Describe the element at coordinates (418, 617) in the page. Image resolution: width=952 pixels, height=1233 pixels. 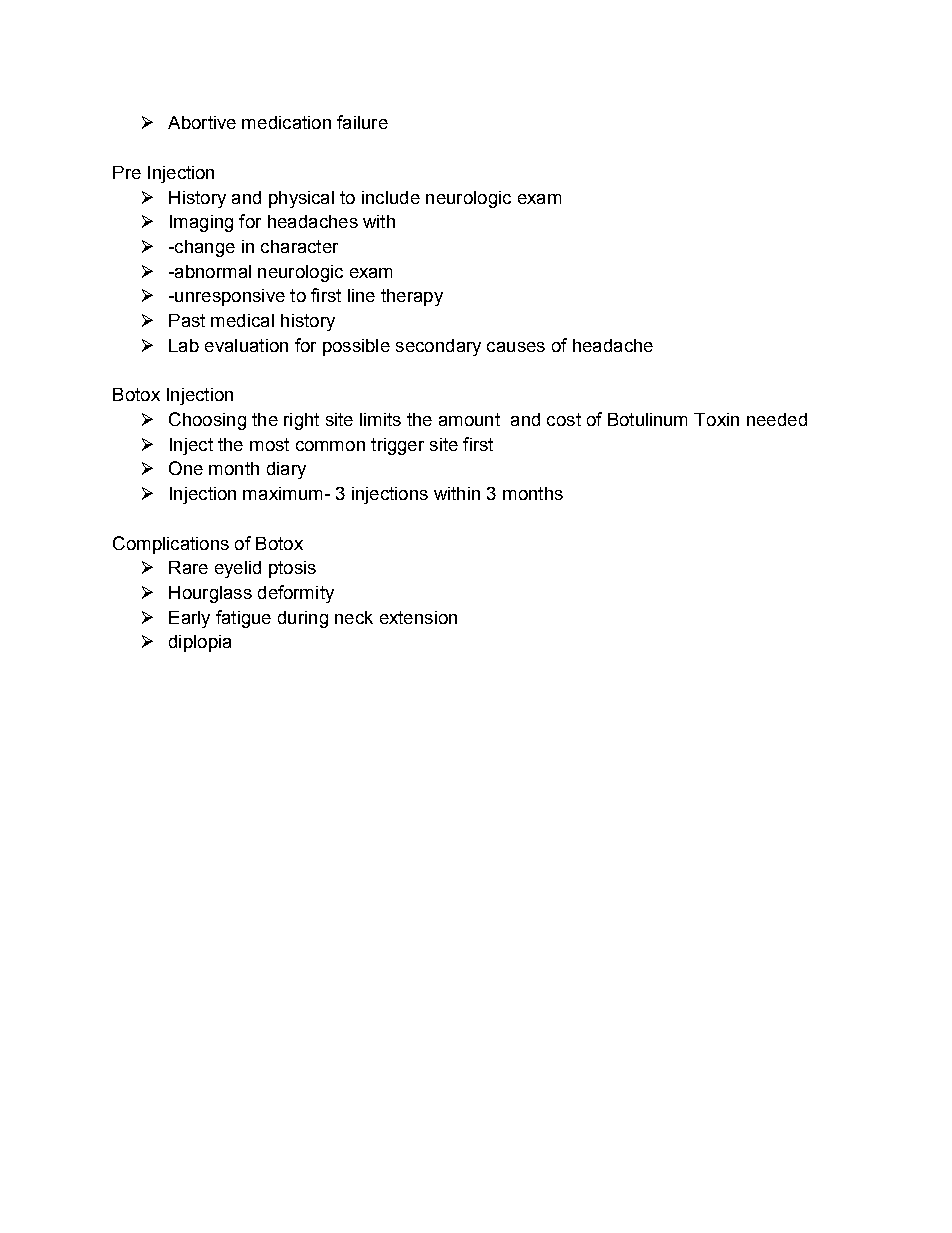
I see `extension` at that location.
